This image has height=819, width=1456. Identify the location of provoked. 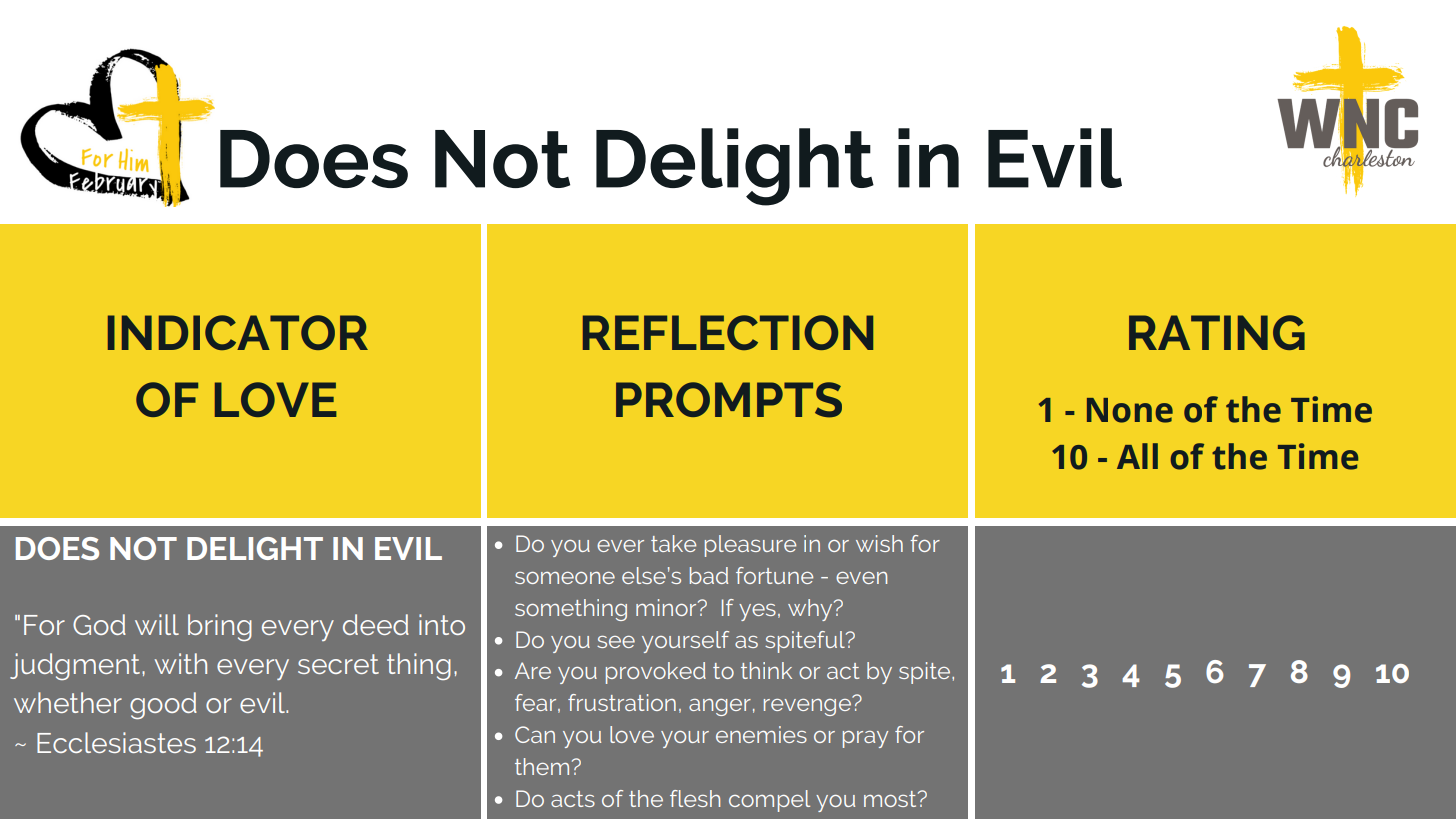
(656, 673).
